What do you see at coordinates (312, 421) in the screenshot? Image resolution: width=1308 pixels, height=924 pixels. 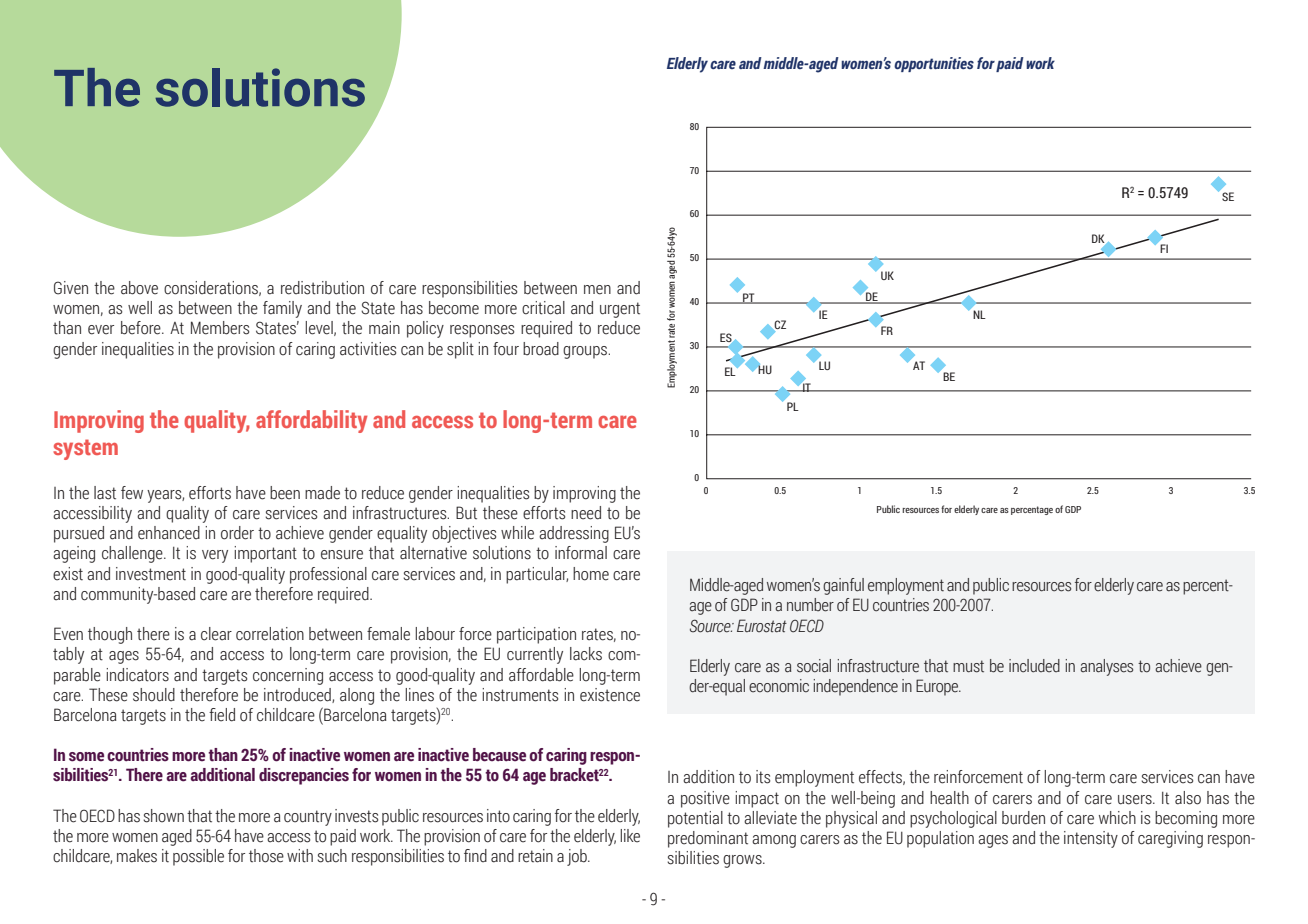 I see `affordability` at bounding box center [312, 421].
